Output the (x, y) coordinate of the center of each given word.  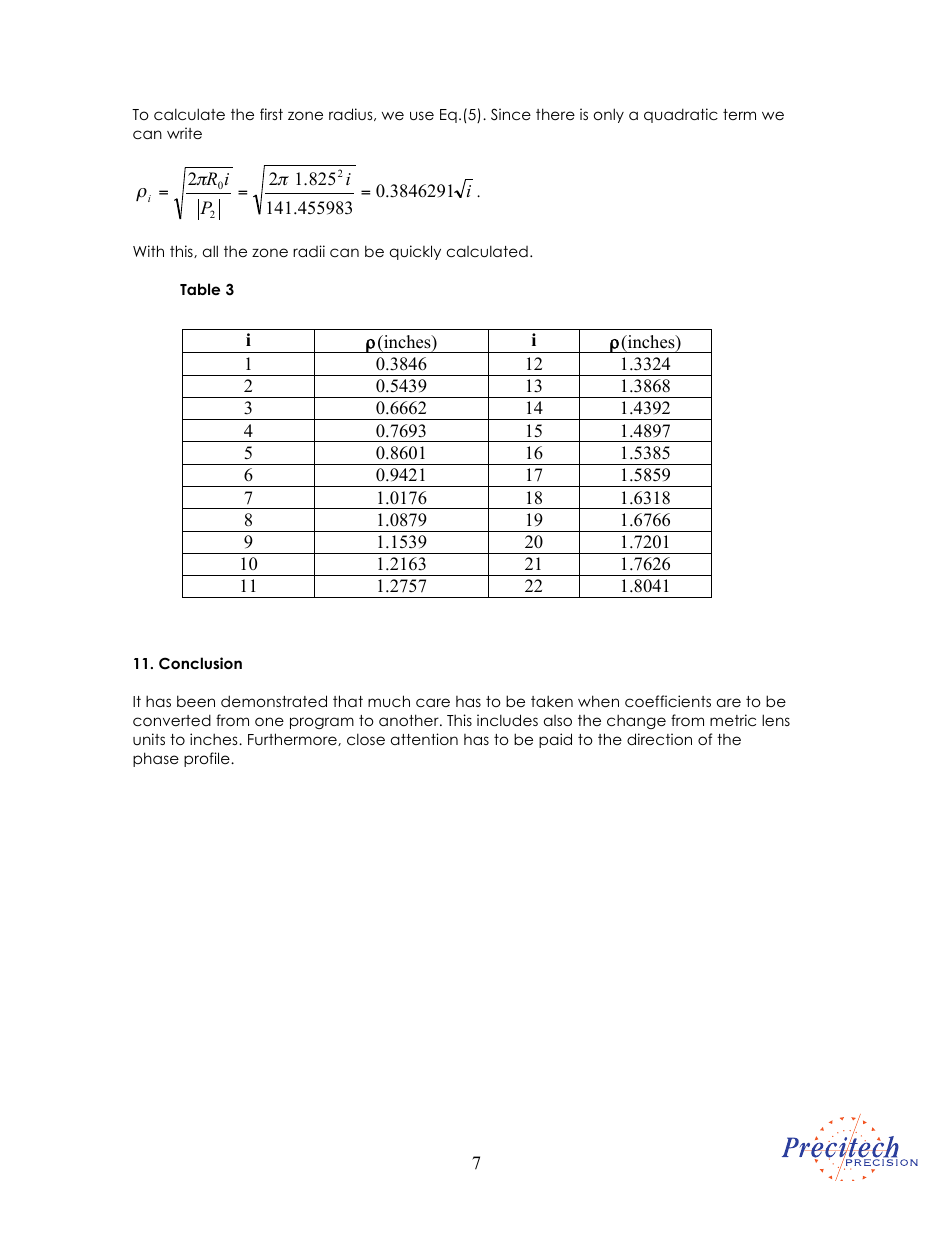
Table (200, 289)
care (433, 702)
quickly (415, 252)
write (184, 133)
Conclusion (200, 663)
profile (208, 759)
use (422, 115)
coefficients (668, 701)
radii (309, 251)
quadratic (681, 115)
